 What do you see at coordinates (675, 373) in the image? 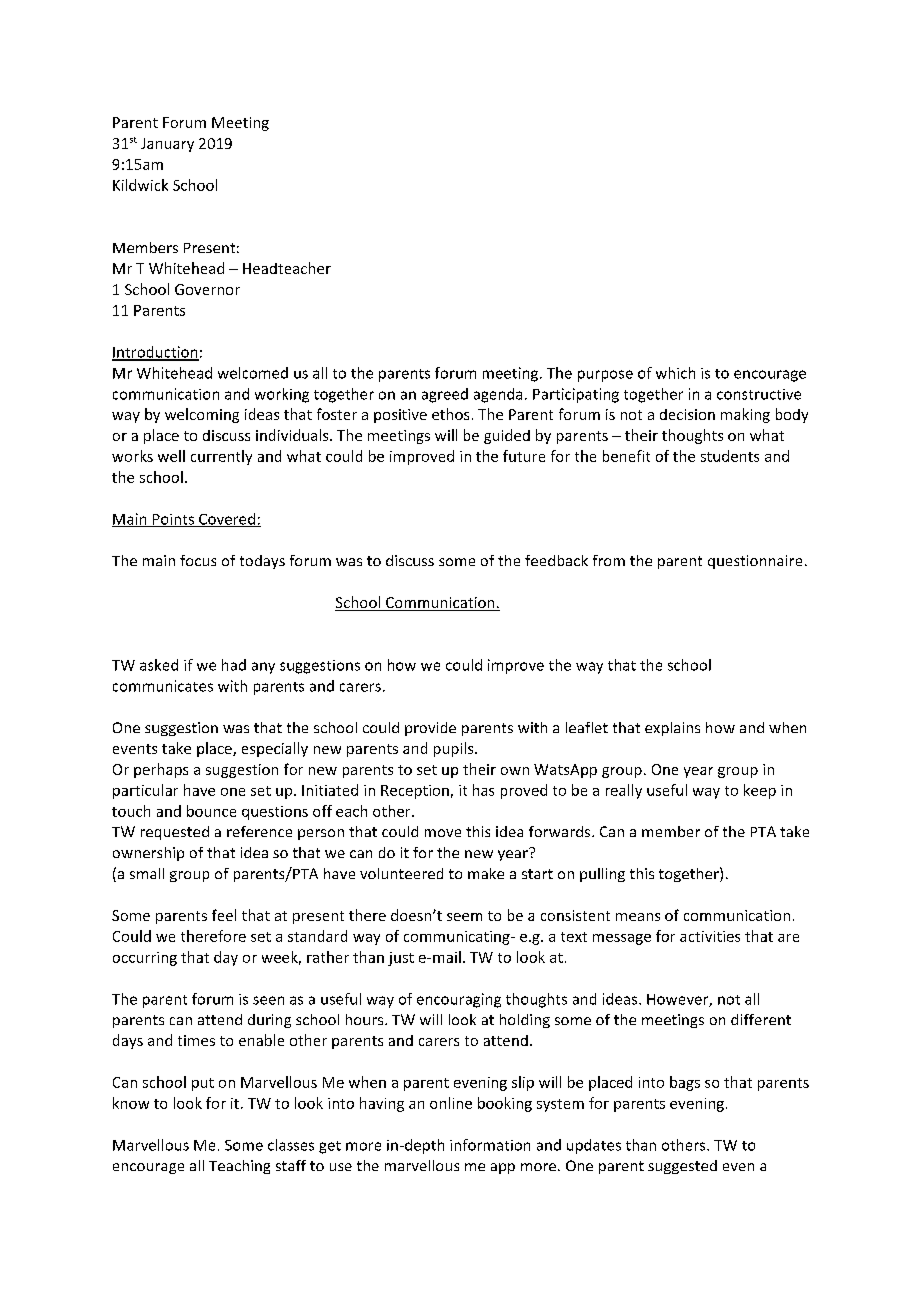
I see `which` at bounding box center [675, 373].
